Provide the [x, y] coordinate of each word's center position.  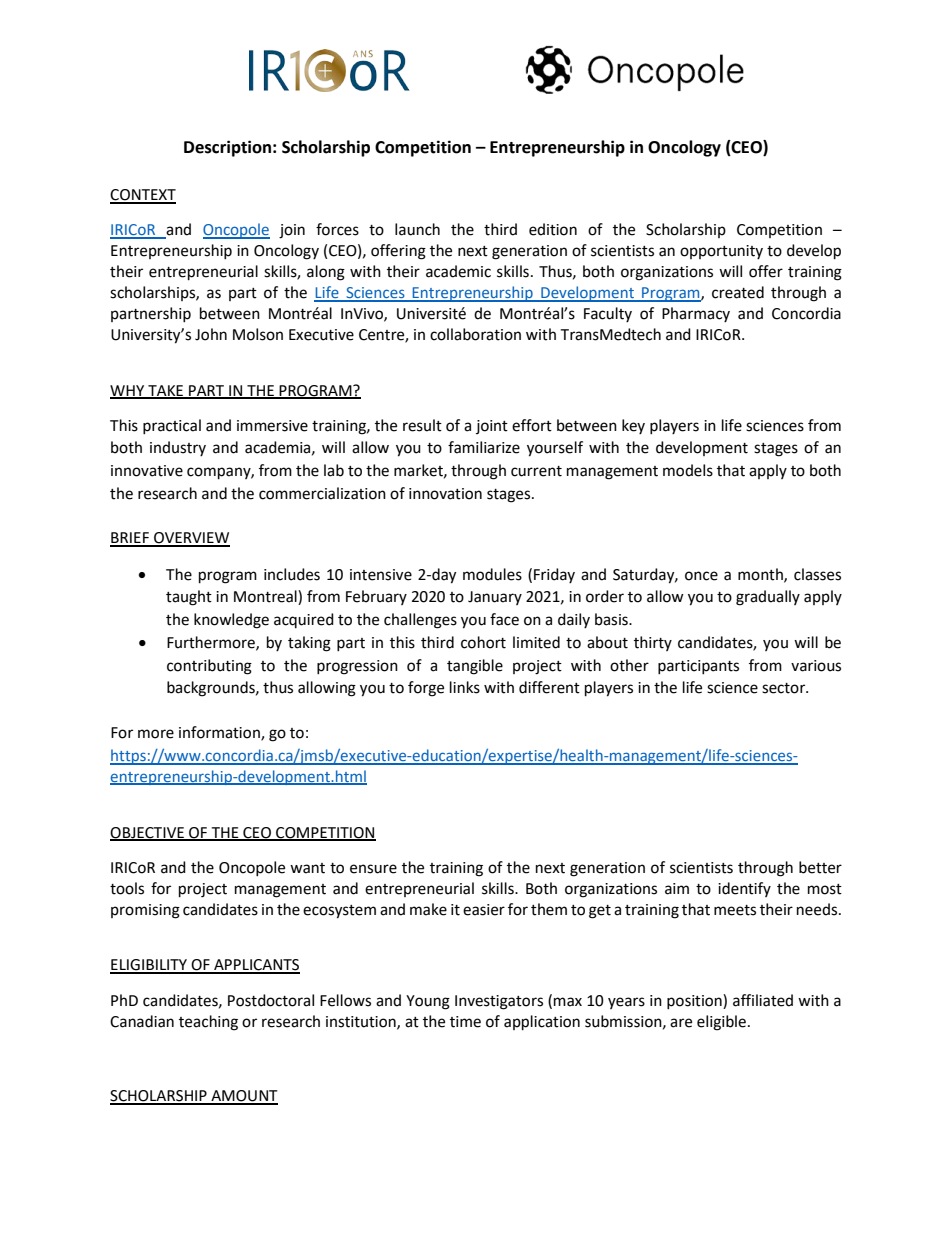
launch [417, 229]
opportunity [721, 252]
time [465, 1022]
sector [785, 688]
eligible [721, 1023]
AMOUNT [243, 1097]
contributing [209, 667]
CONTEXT [143, 196]
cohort [483, 642]
